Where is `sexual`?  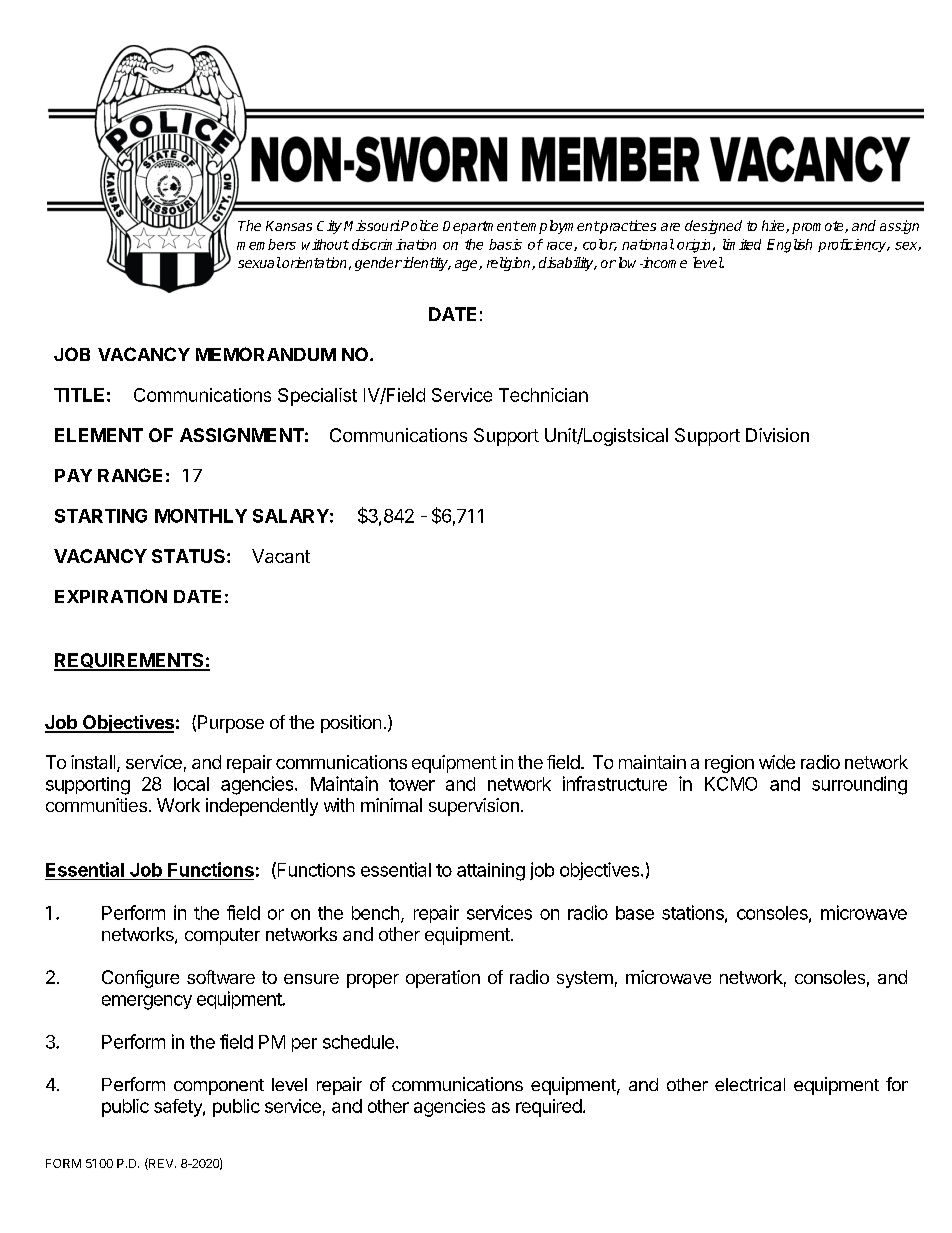 sexual is located at coordinates (259, 262).
